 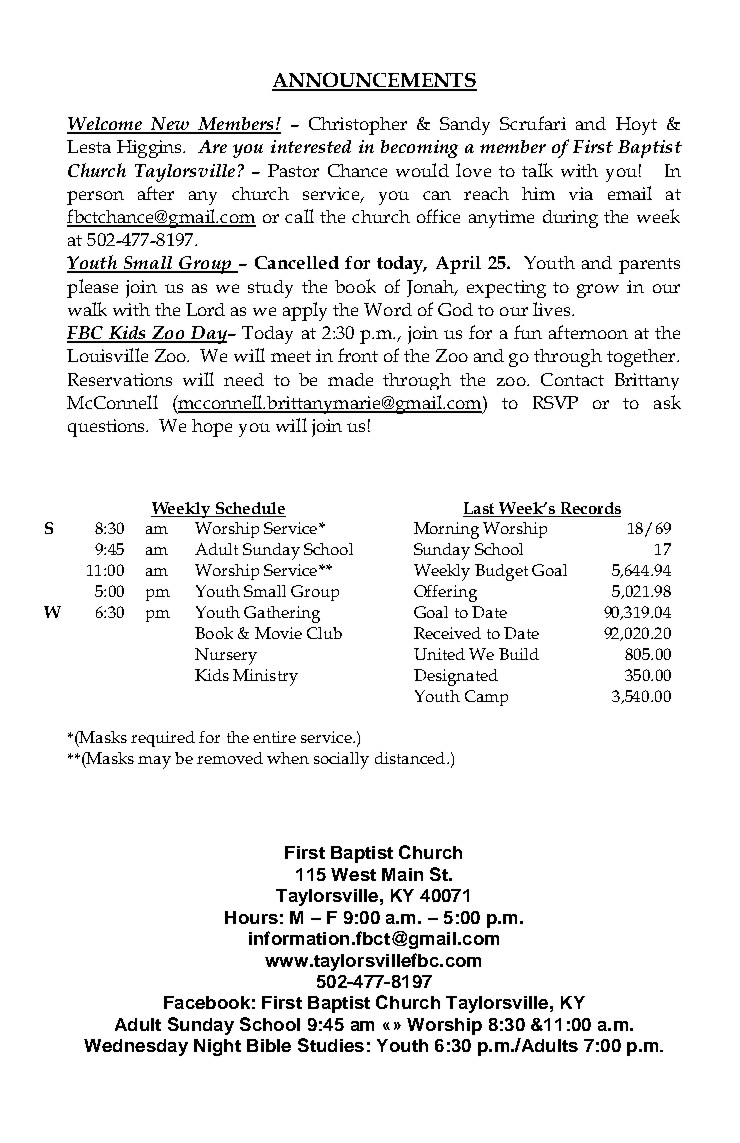 I want to click on questions, so click(x=108, y=428).
